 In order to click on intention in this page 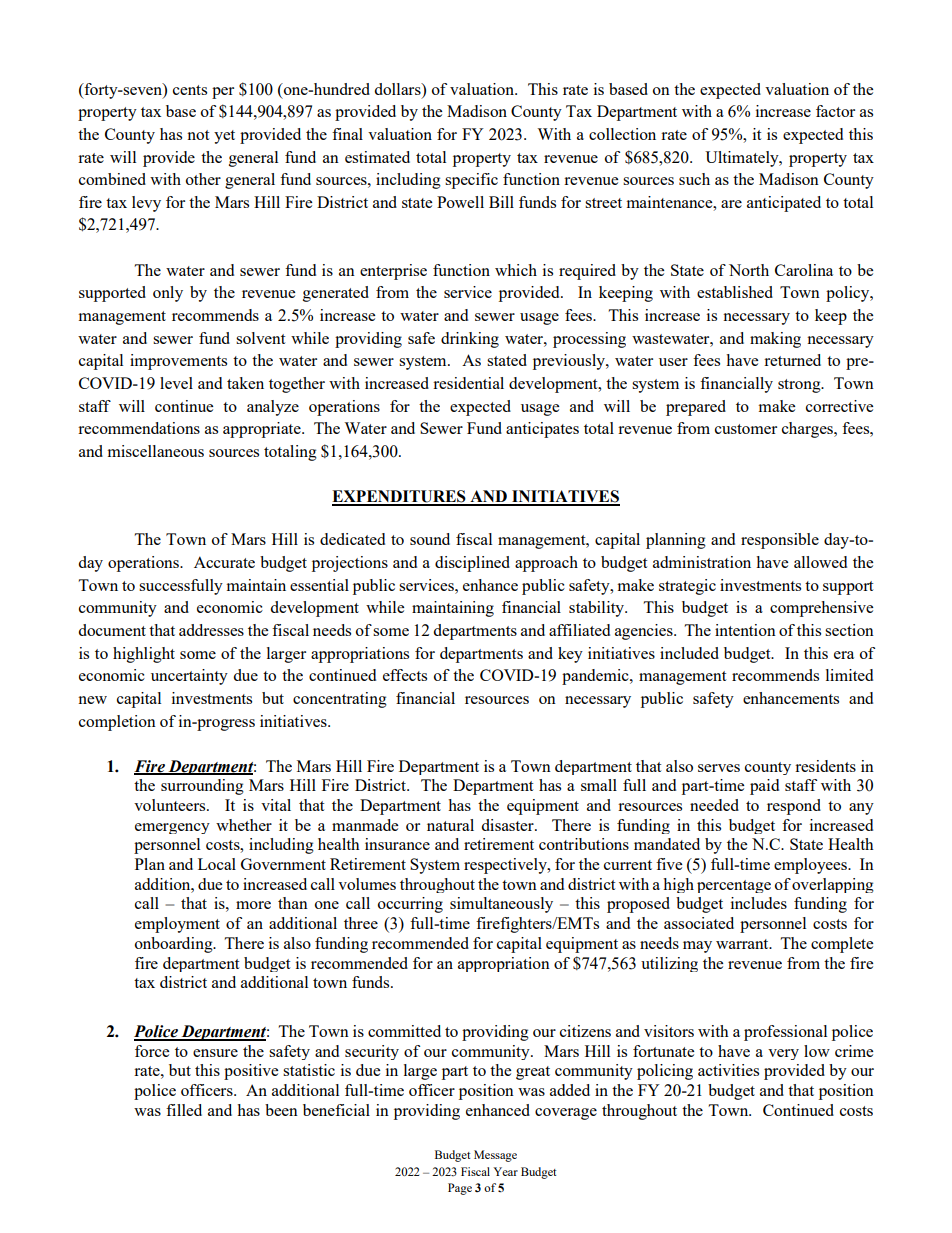, I will do `click(745, 630)`.
